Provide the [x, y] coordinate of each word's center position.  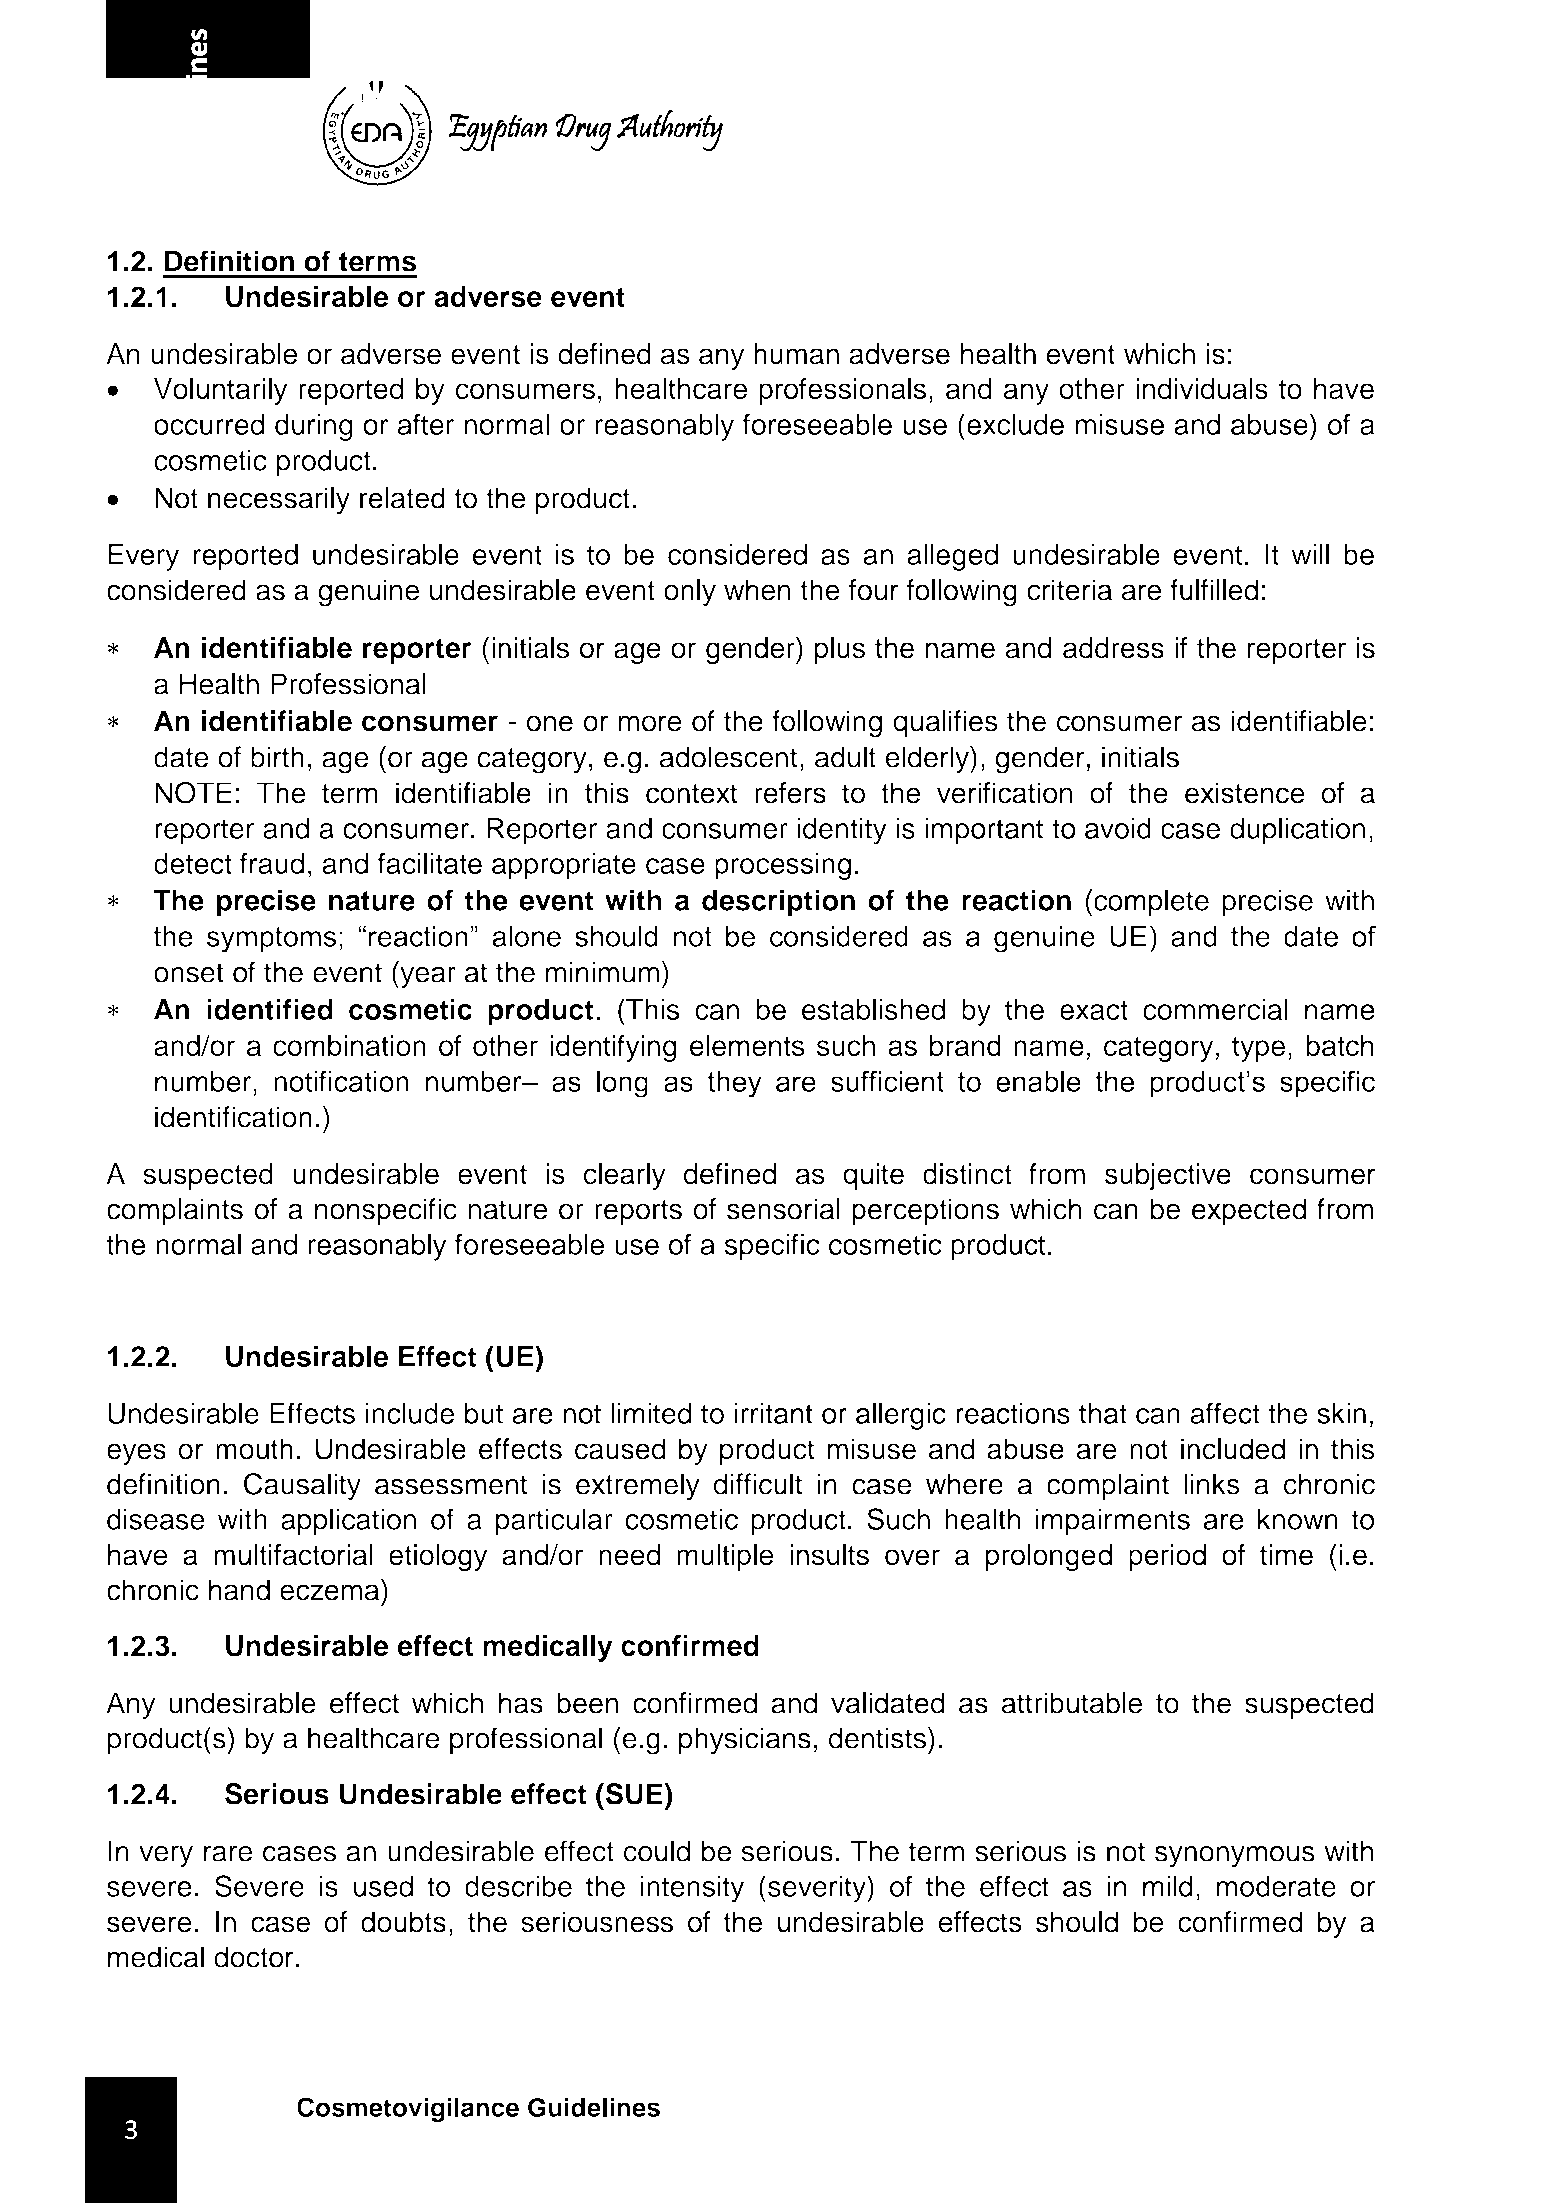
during [314, 427]
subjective [1168, 1176]
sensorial [783, 1209]
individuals [1202, 389]
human [796, 354]
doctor [254, 1957]
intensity [692, 1889]
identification [233, 1117]
